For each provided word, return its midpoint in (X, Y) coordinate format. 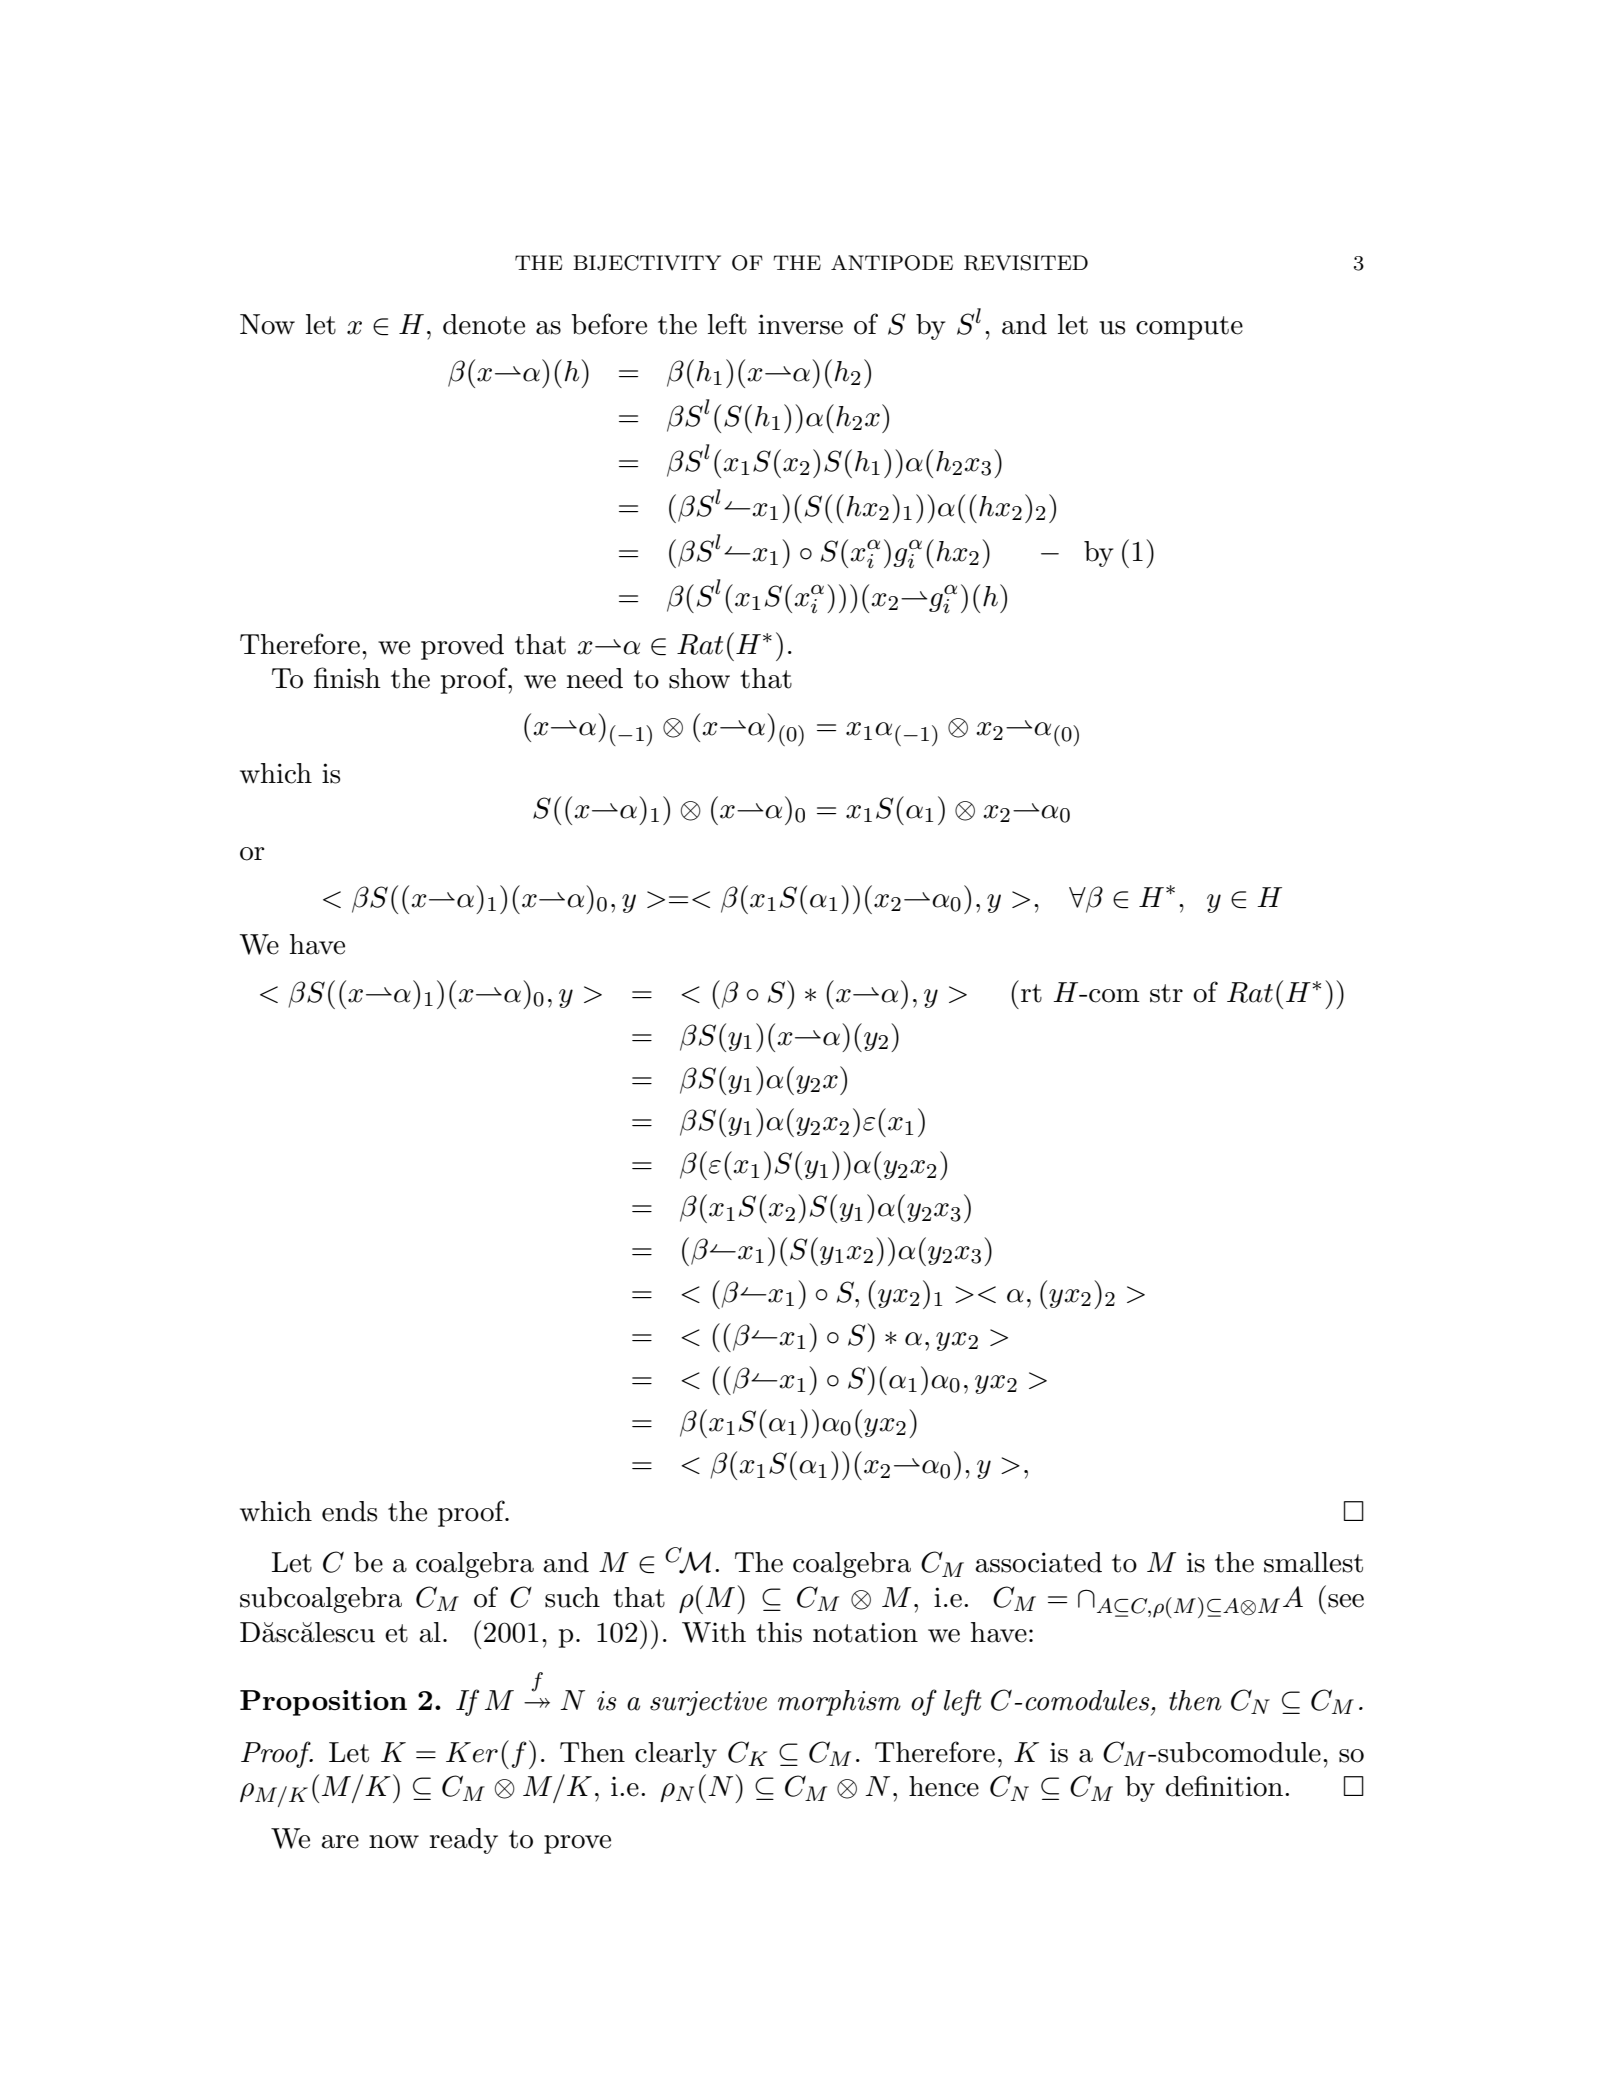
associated (1039, 1562)
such (572, 1597)
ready (463, 1841)
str (1166, 993)
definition (1224, 1786)
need (595, 678)
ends (349, 1511)
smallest (1313, 1562)
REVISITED (1026, 263)
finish (347, 678)
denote (484, 324)
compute (1189, 328)
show (699, 678)
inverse (800, 324)
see (1346, 1601)
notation (865, 1632)
